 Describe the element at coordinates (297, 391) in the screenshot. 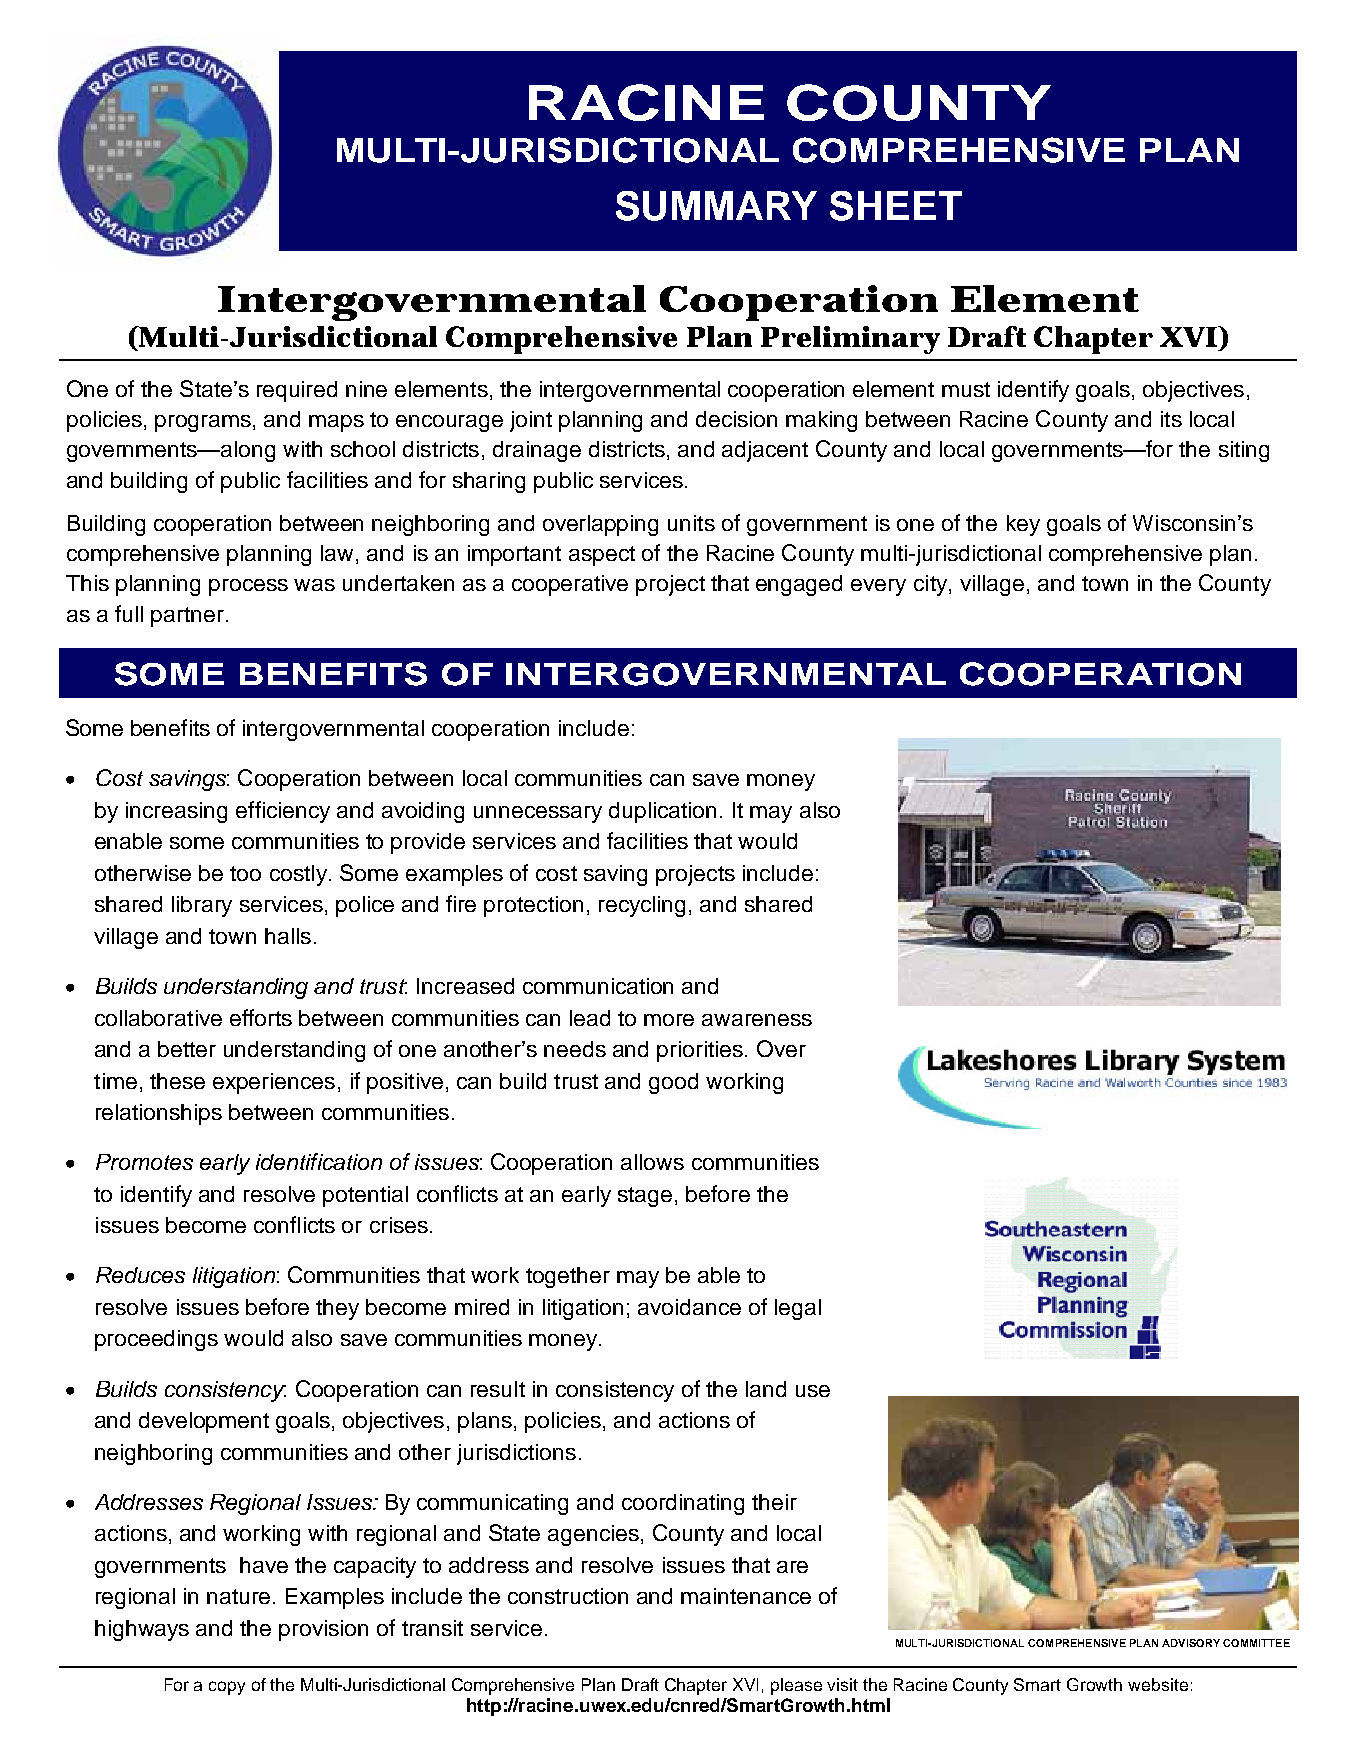

I see `required` at that location.
